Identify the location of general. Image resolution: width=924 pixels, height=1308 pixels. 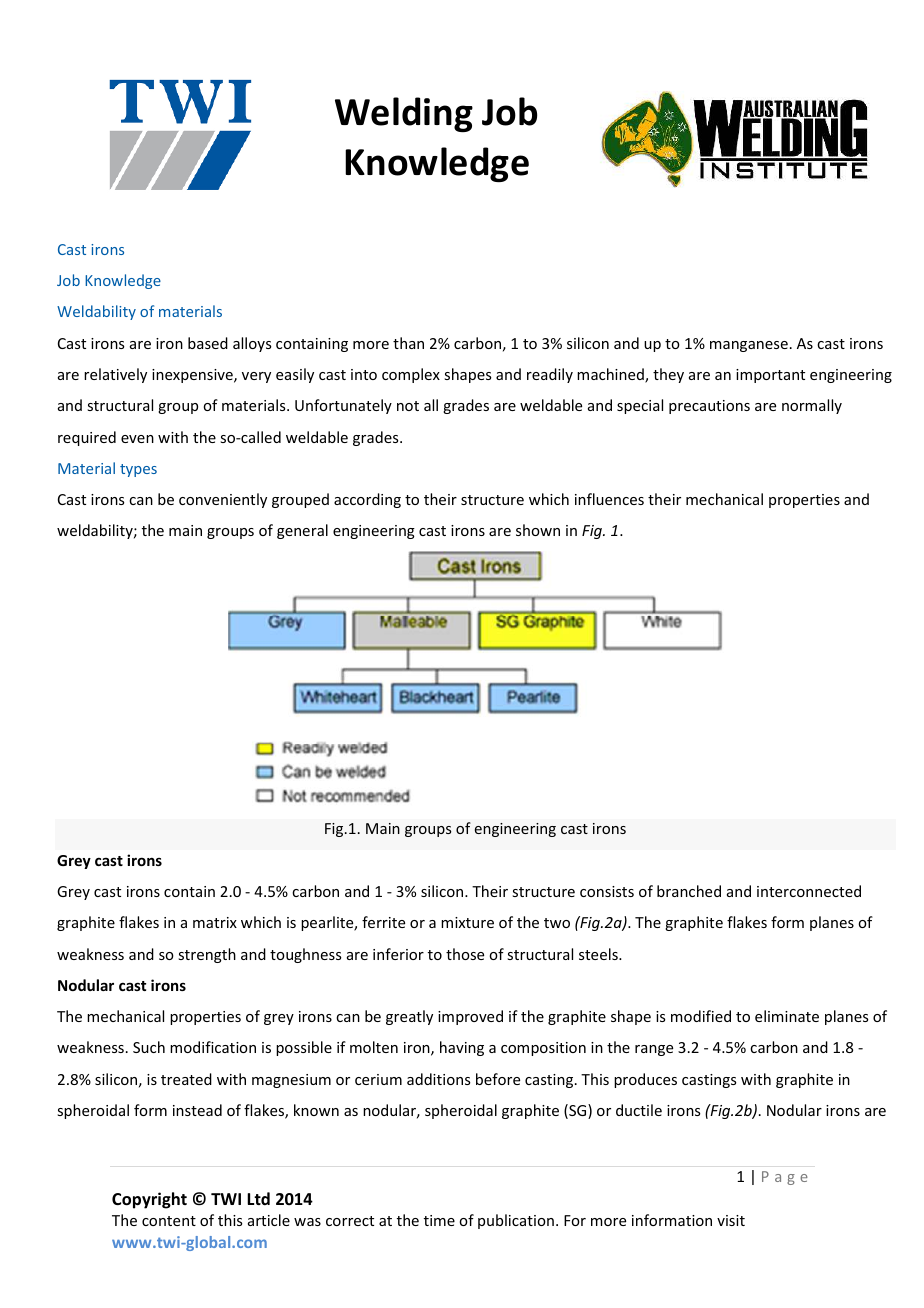
(302, 531).
